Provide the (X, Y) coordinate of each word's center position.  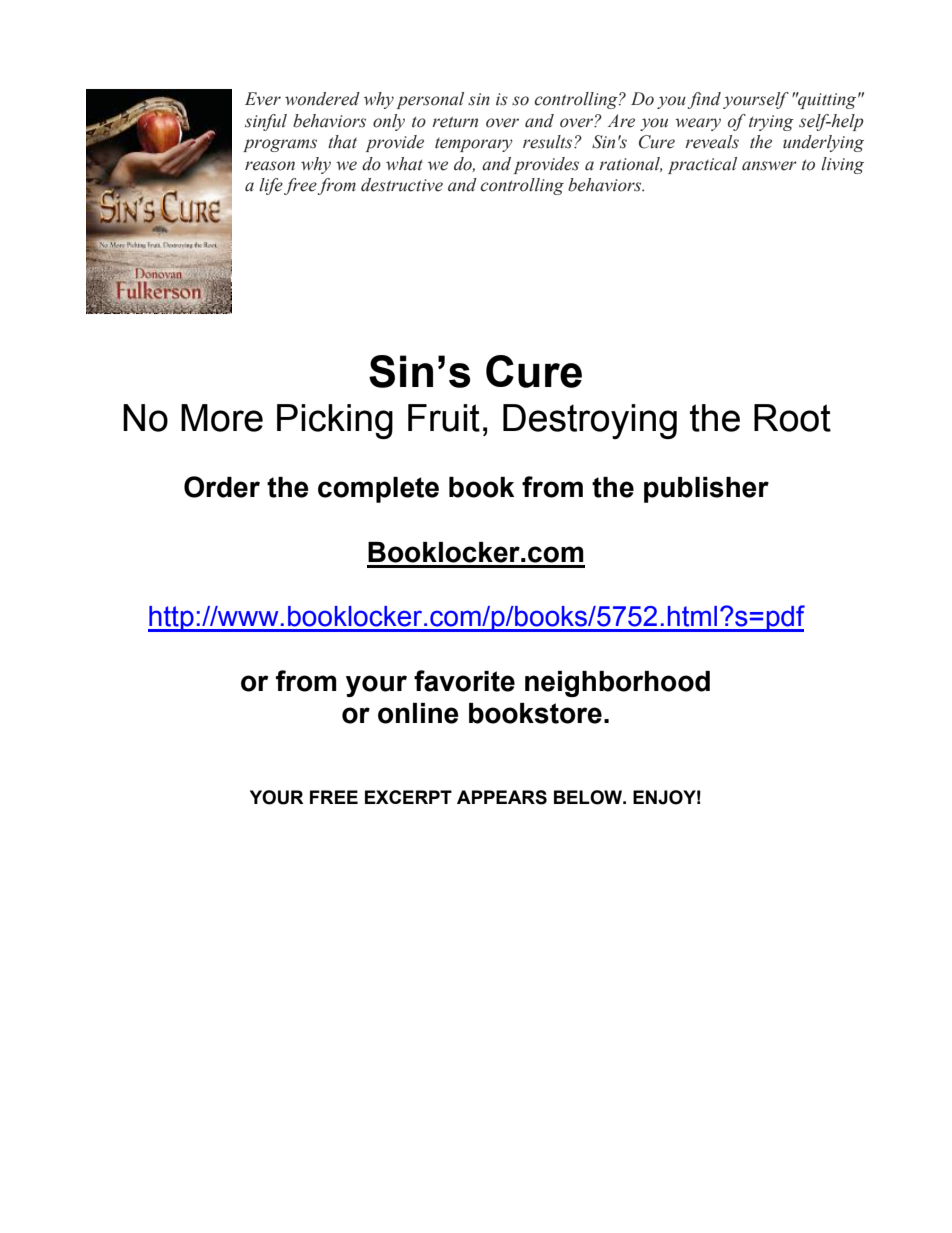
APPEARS (502, 797)
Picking (335, 421)
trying (771, 123)
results (549, 142)
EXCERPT (408, 797)
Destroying (590, 421)
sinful (266, 122)
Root (792, 418)
